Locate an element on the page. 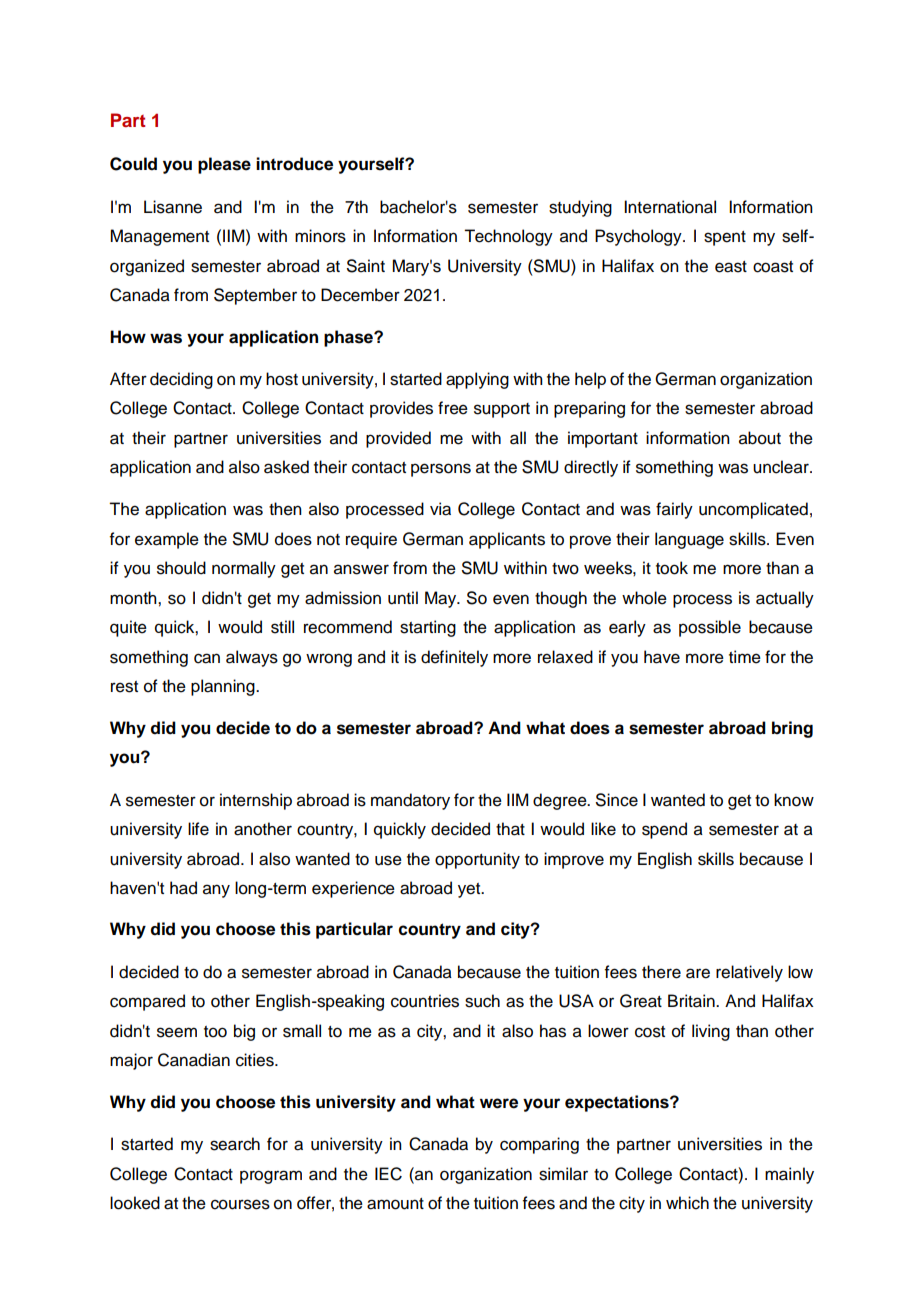  spend is located at coordinates (664, 830).
